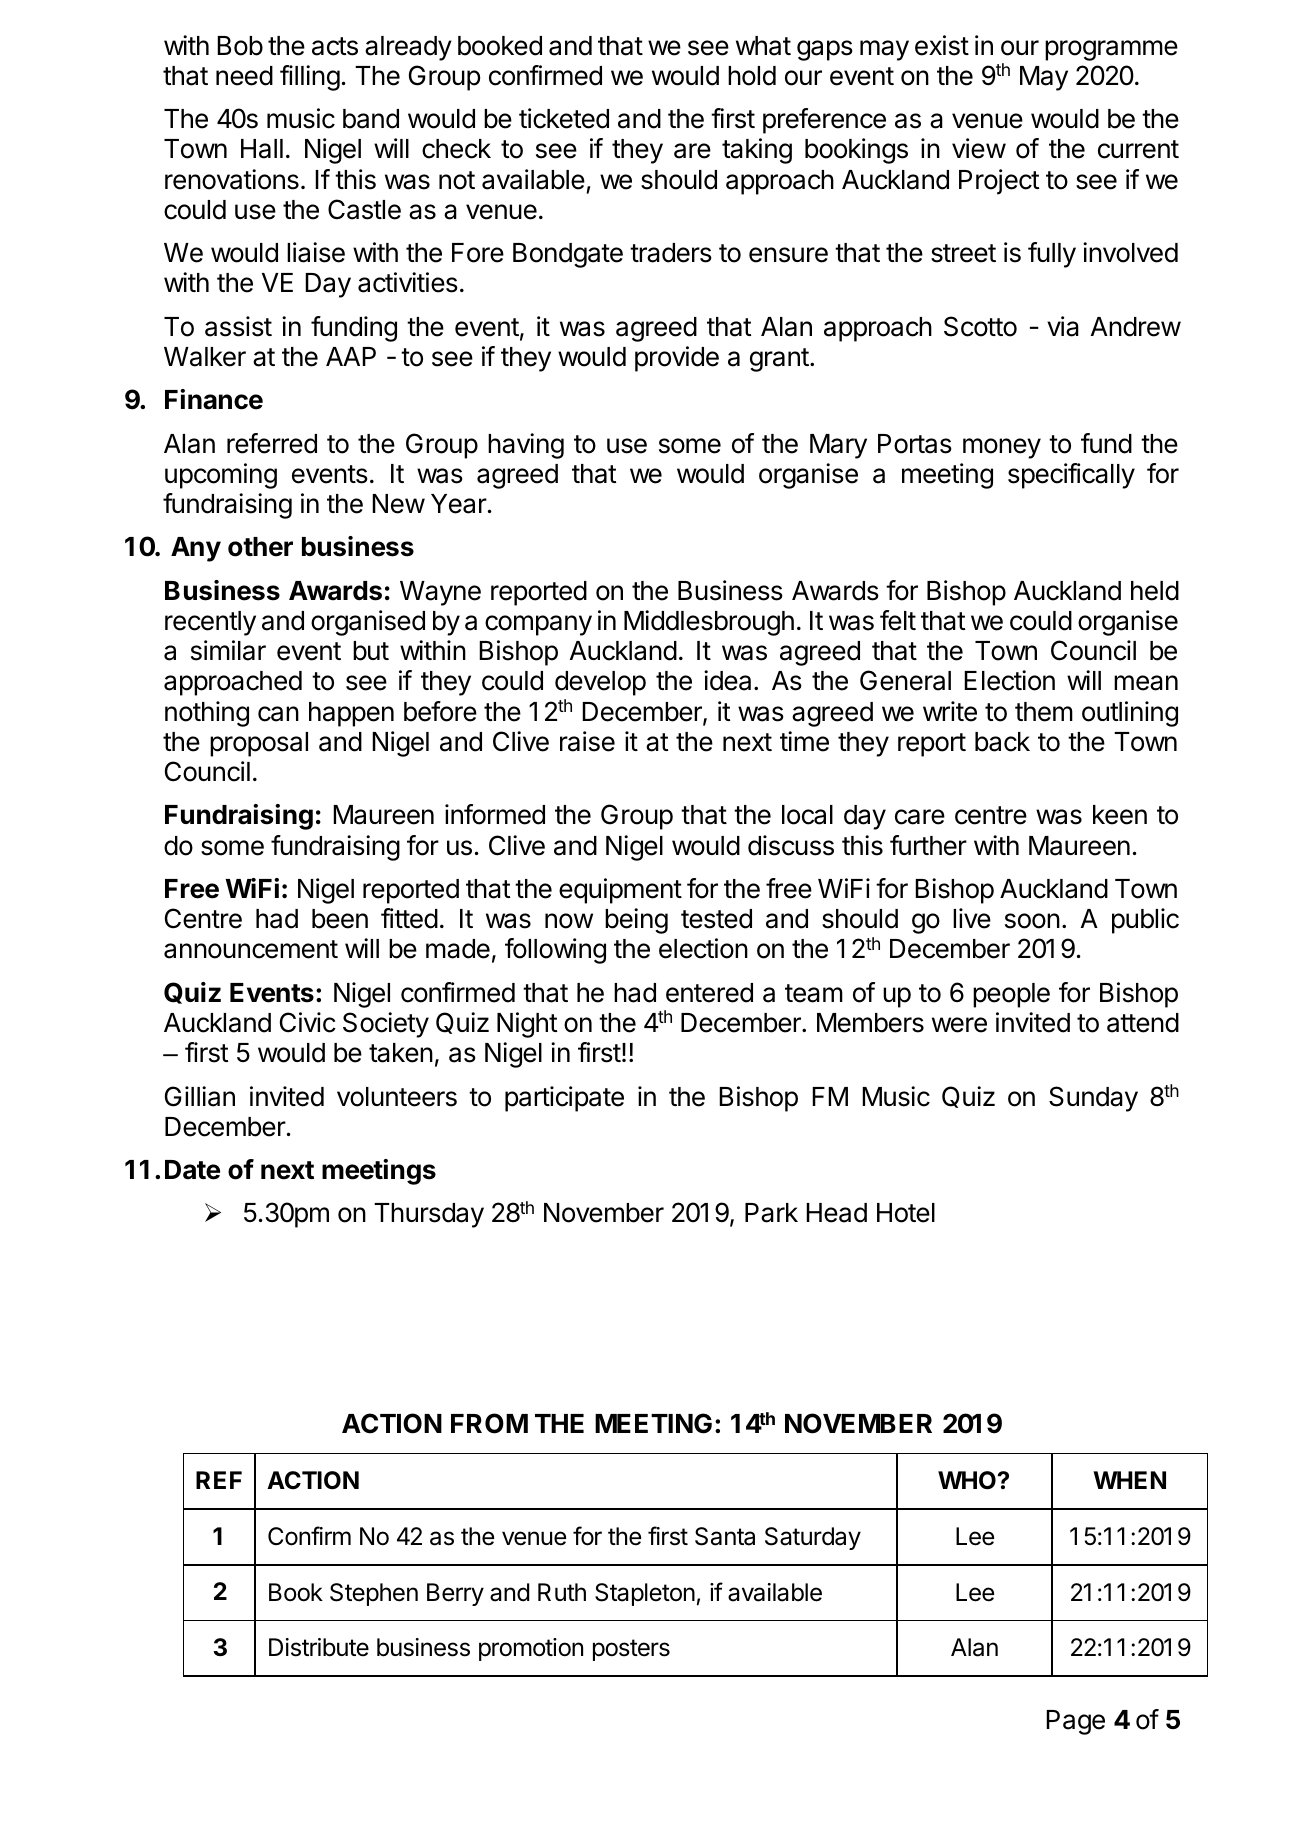  Describe the element at coordinates (340, 919) in the document. I see `been` at that location.
